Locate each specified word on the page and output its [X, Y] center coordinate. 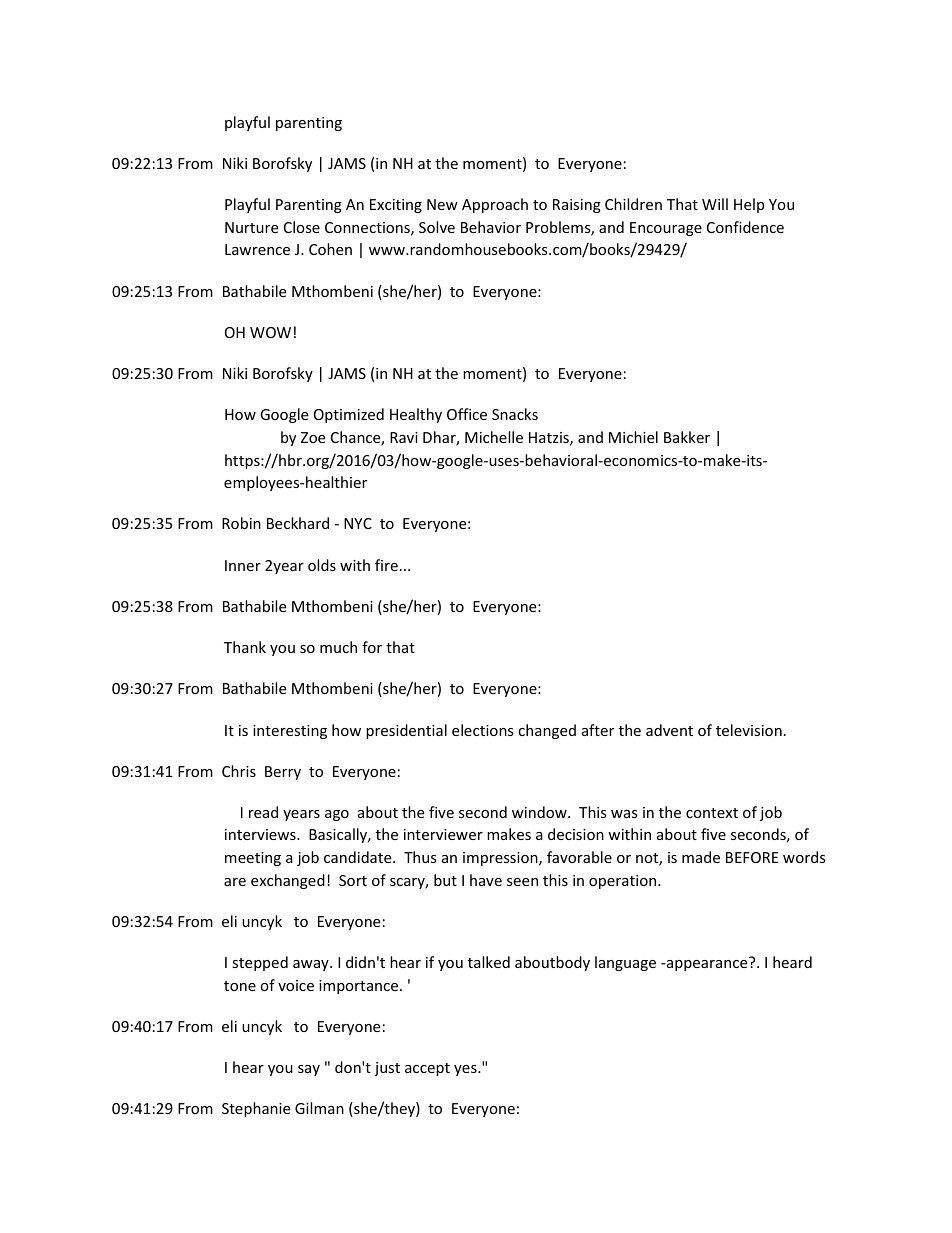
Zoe [313, 437]
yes [466, 1070]
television [749, 730]
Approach [495, 205]
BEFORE [752, 857]
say [309, 1070]
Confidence [745, 227]
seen [522, 882]
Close [302, 227]
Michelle [494, 437]
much [338, 647]
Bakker [687, 437]
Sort [353, 880]
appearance [705, 965]
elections [483, 730]
